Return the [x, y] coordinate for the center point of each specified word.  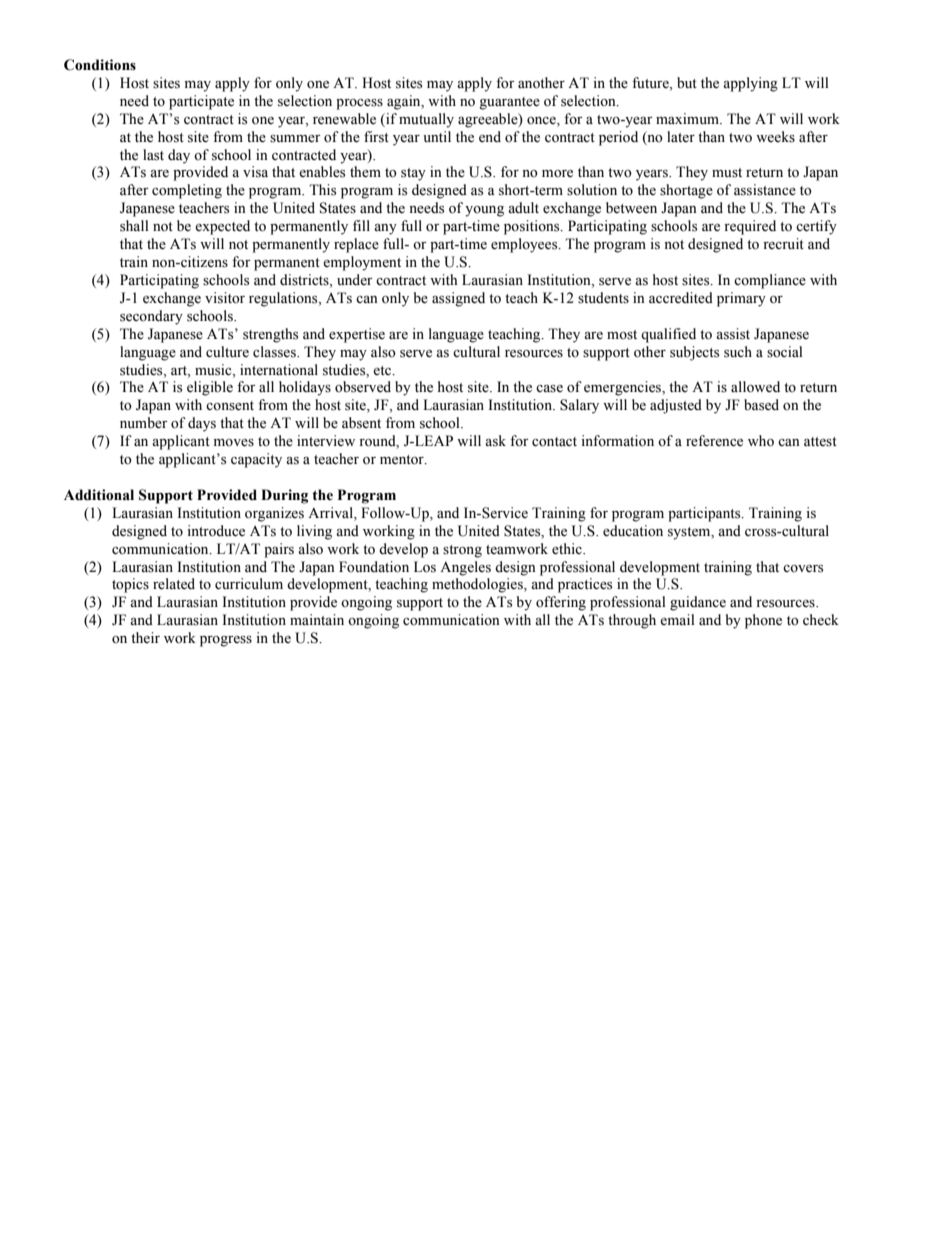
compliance [770, 281]
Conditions [100, 65]
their [145, 638]
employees [525, 245]
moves [234, 443]
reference [714, 441]
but [687, 83]
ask [495, 441]
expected [222, 227]
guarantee [509, 103]
